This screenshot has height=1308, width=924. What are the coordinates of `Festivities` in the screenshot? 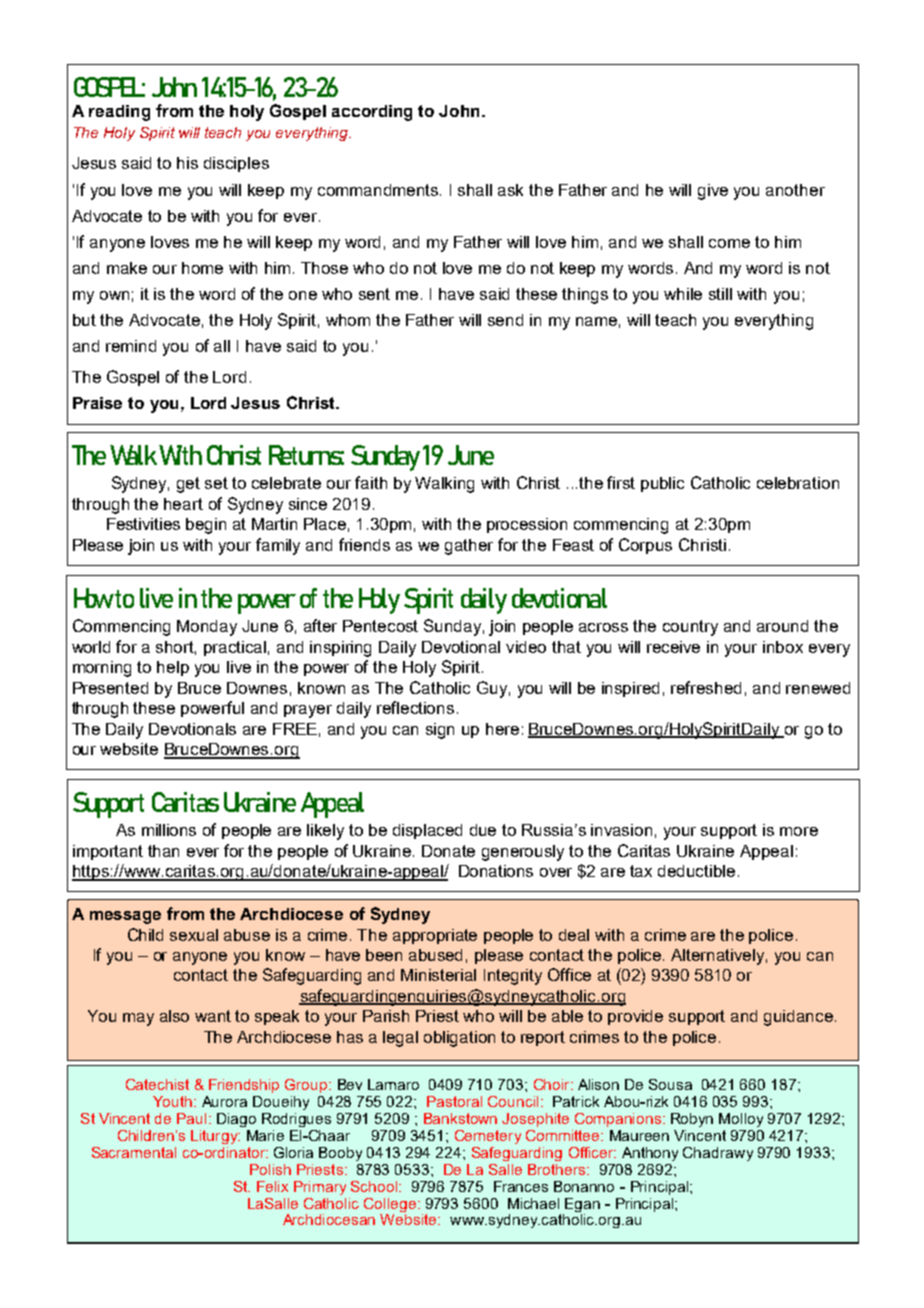 It's located at (143, 524).
